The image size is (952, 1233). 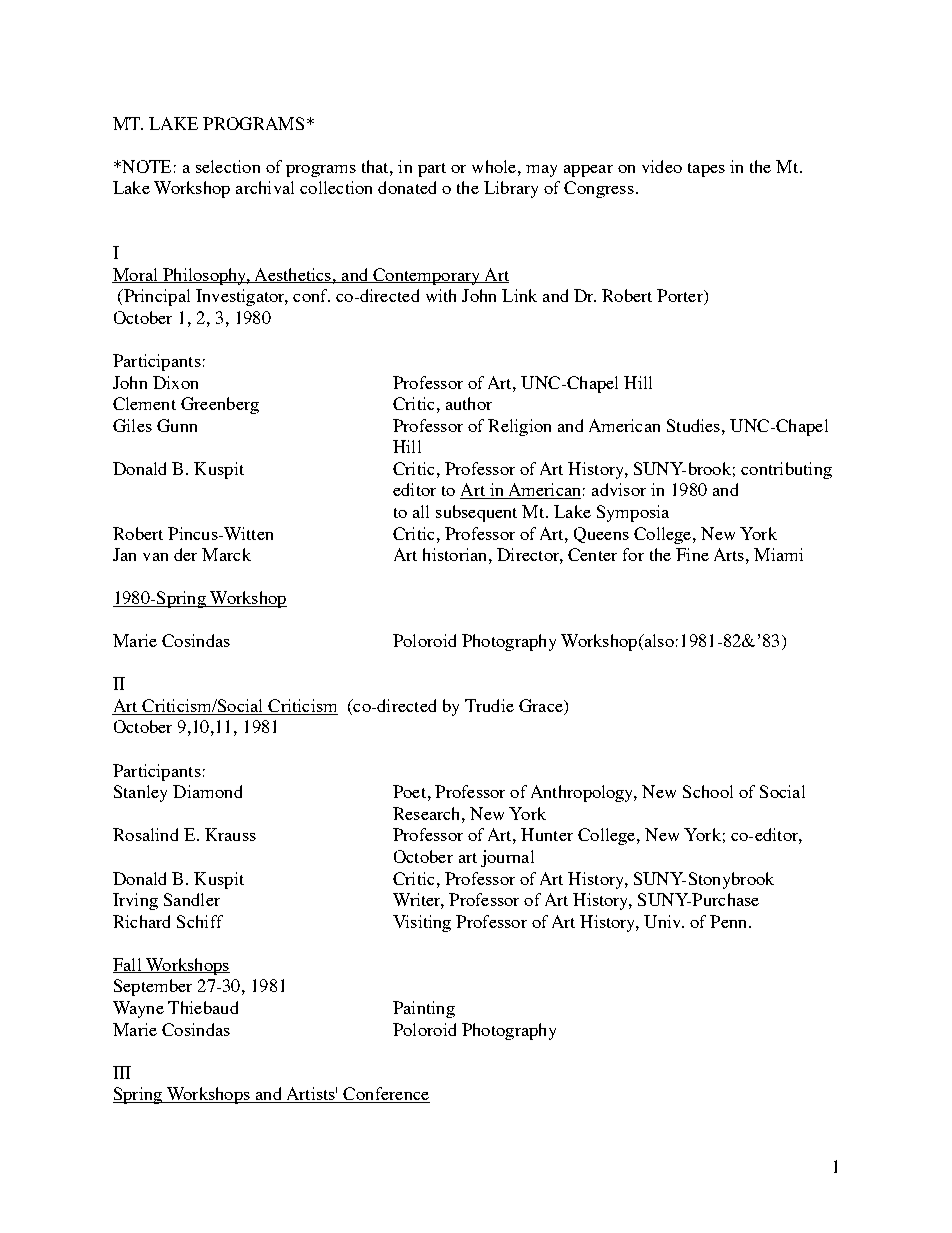 What do you see at coordinates (730, 921) in the screenshot?
I see `Penn` at bounding box center [730, 921].
